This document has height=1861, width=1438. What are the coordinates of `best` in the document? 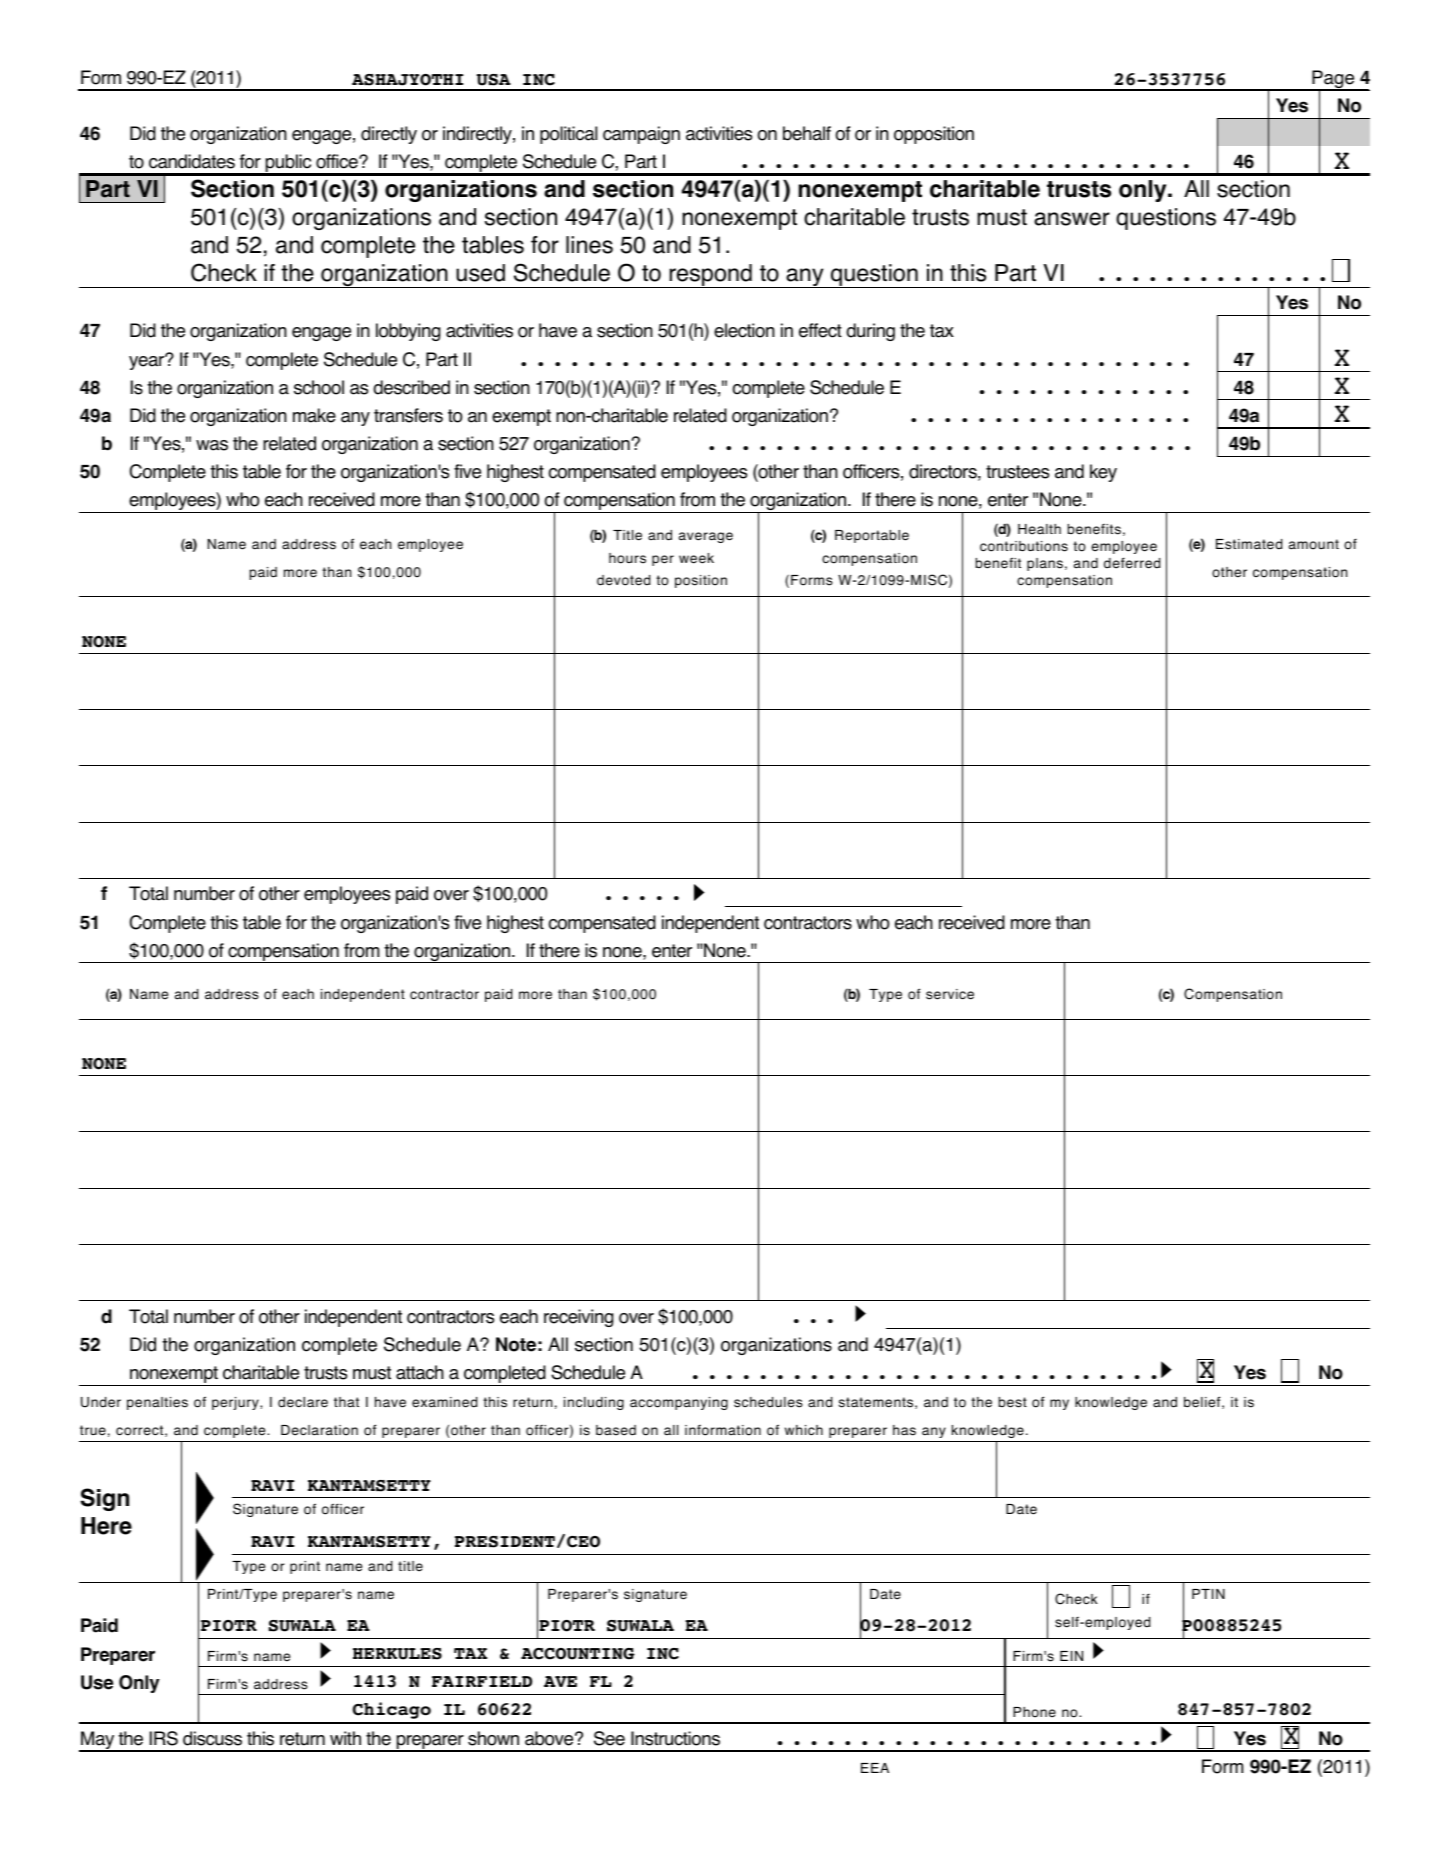 It's located at (1013, 1402).
